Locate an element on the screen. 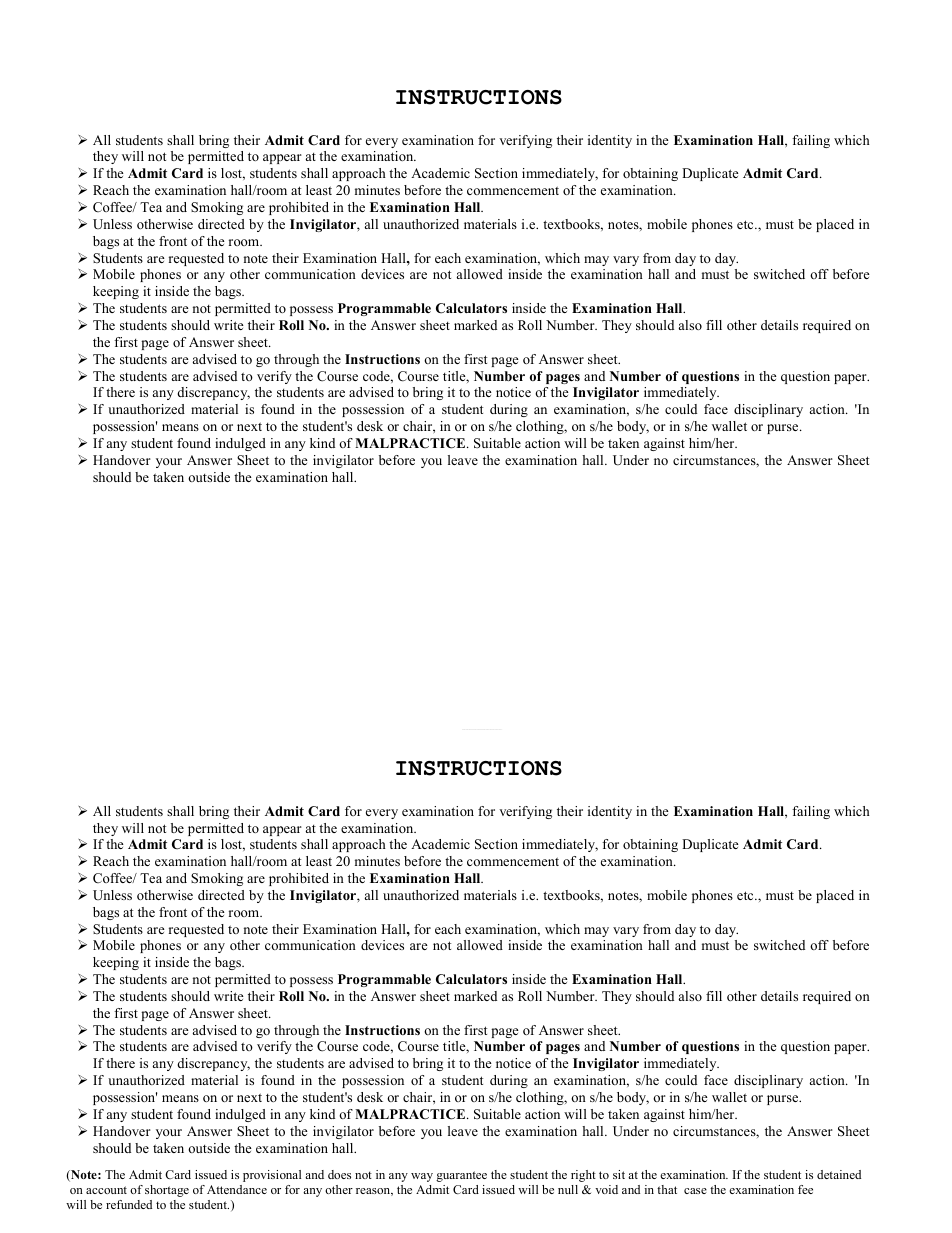 The width and height of the screenshot is (952, 1233). case is located at coordinates (695, 1191).
